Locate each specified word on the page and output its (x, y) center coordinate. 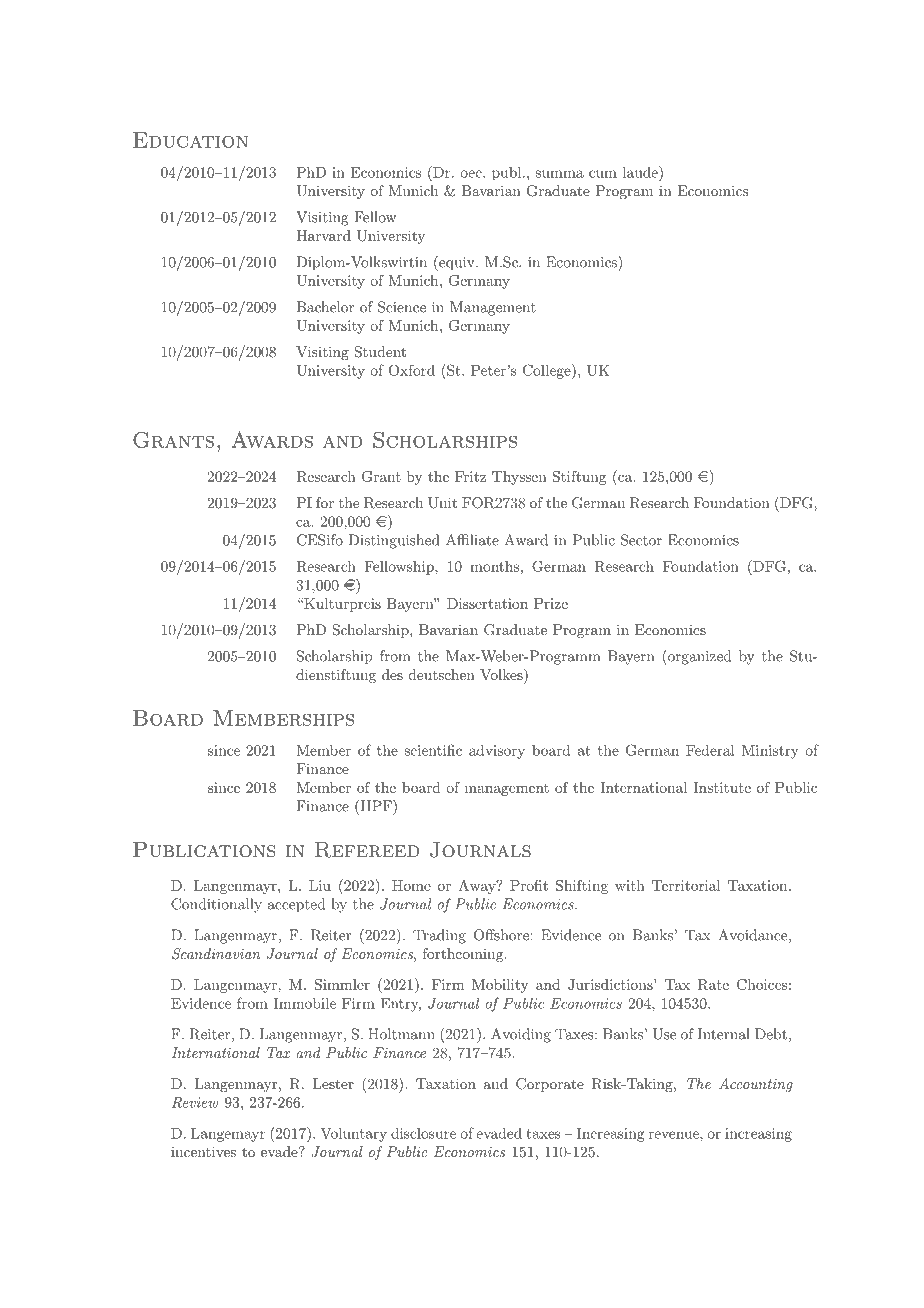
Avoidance (752, 935)
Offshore (501, 935)
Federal (710, 750)
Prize (551, 603)
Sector (641, 540)
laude (641, 172)
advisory (497, 751)
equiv (457, 263)
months (494, 566)
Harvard (323, 235)
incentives (203, 1151)
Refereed (367, 849)
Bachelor (325, 307)
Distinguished (394, 541)
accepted (296, 905)
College (548, 371)
